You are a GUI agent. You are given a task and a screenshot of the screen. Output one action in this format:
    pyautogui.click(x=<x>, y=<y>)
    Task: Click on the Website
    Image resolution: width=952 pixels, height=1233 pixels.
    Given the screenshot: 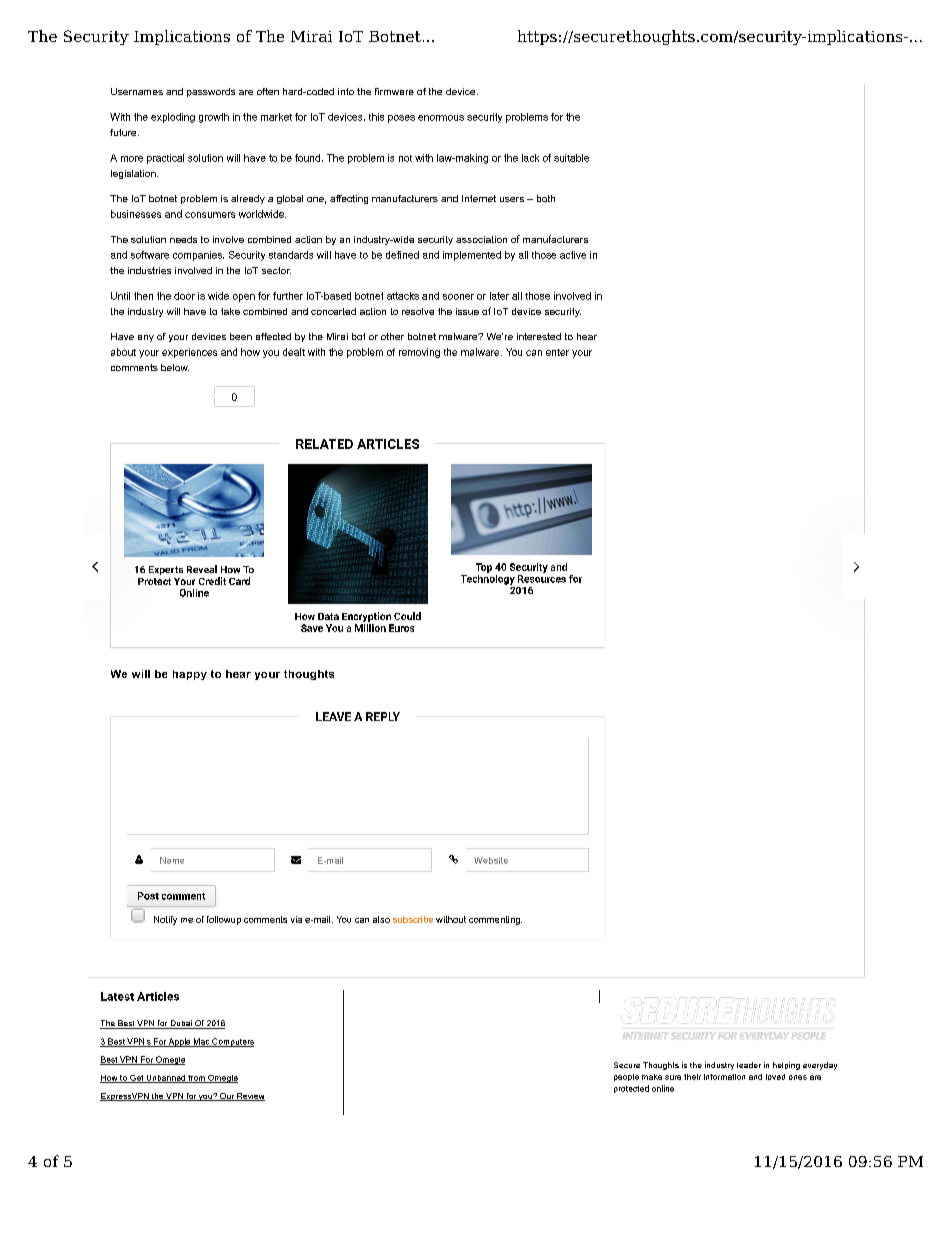 What is the action you would take?
    pyautogui.click(x=491, y=860)
